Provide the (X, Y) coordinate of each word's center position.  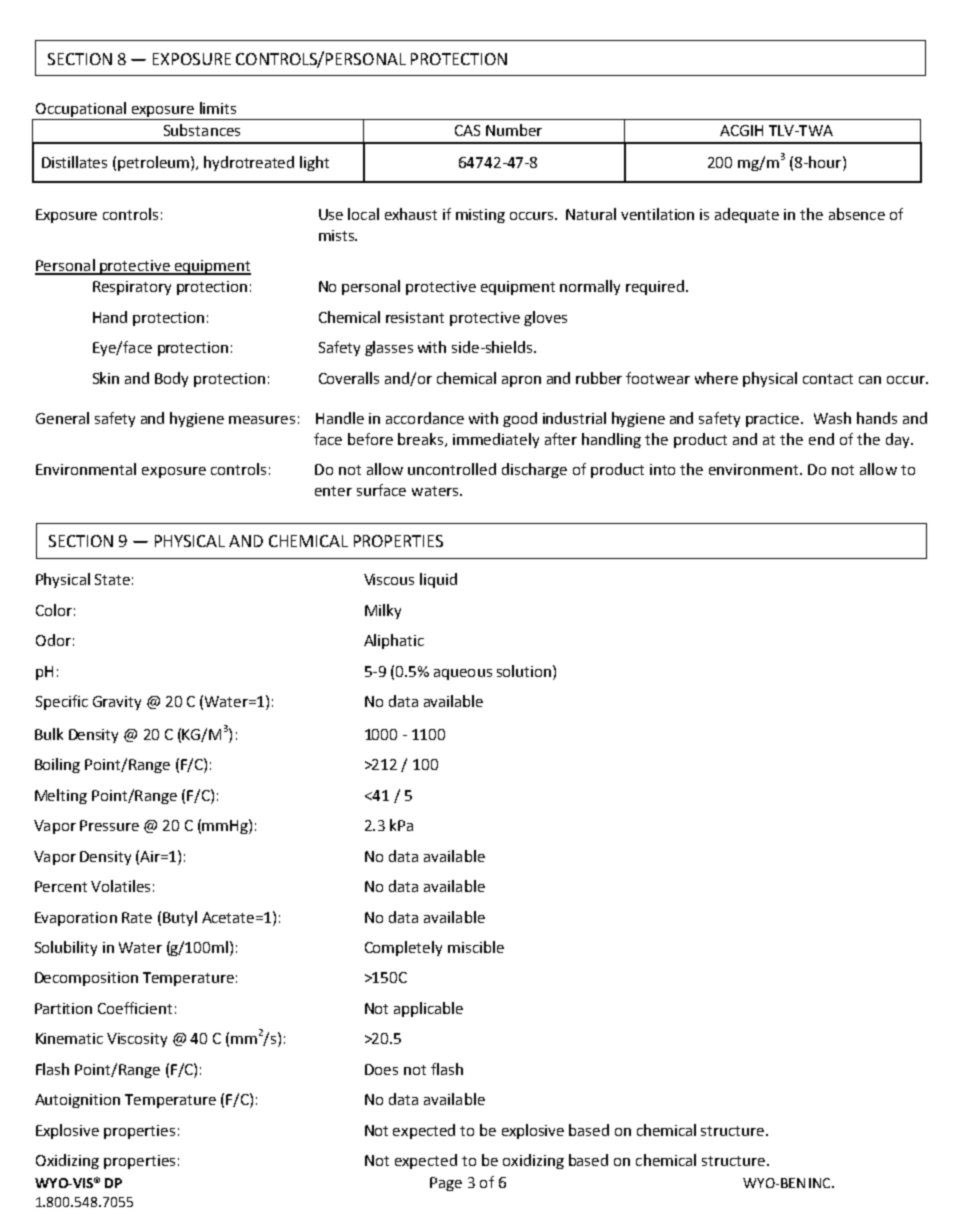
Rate (137, 917)
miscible (476, 947)
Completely (403, 948)
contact (828, 379)
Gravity (117, 703)
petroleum (155, 163)
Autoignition (77, 1101)
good (520, 419)
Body (171, 379)
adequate (747, 215)
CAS (467, 130)
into (662, 469)
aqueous (463, 674)
